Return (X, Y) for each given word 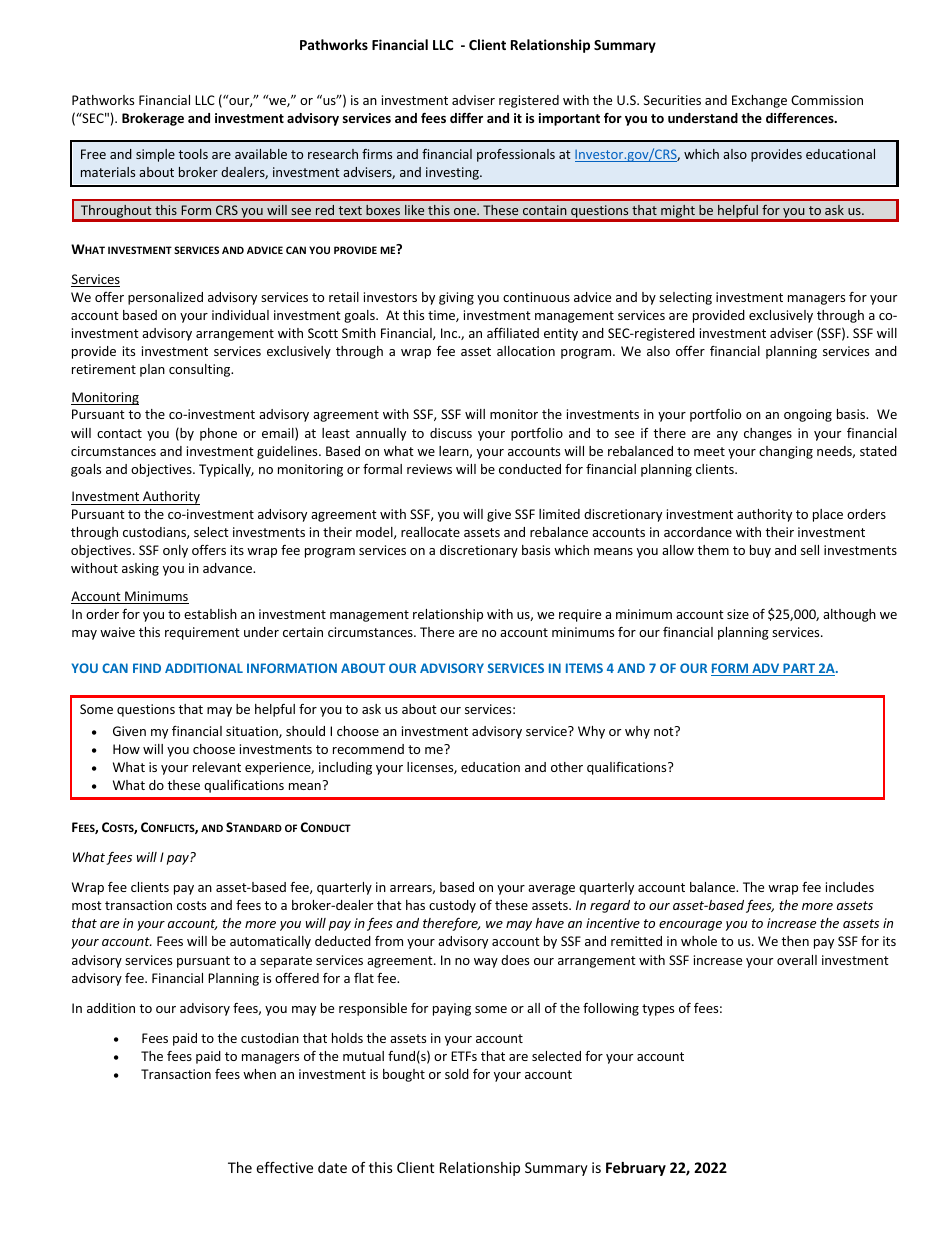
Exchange (759, 101)
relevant (217, 767)
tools (193, 154)
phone (218, 434)
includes (850, 887)
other (567, 767)
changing (786, 452)
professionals (516, 155)
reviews (429, 469)
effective (284, 1167)
